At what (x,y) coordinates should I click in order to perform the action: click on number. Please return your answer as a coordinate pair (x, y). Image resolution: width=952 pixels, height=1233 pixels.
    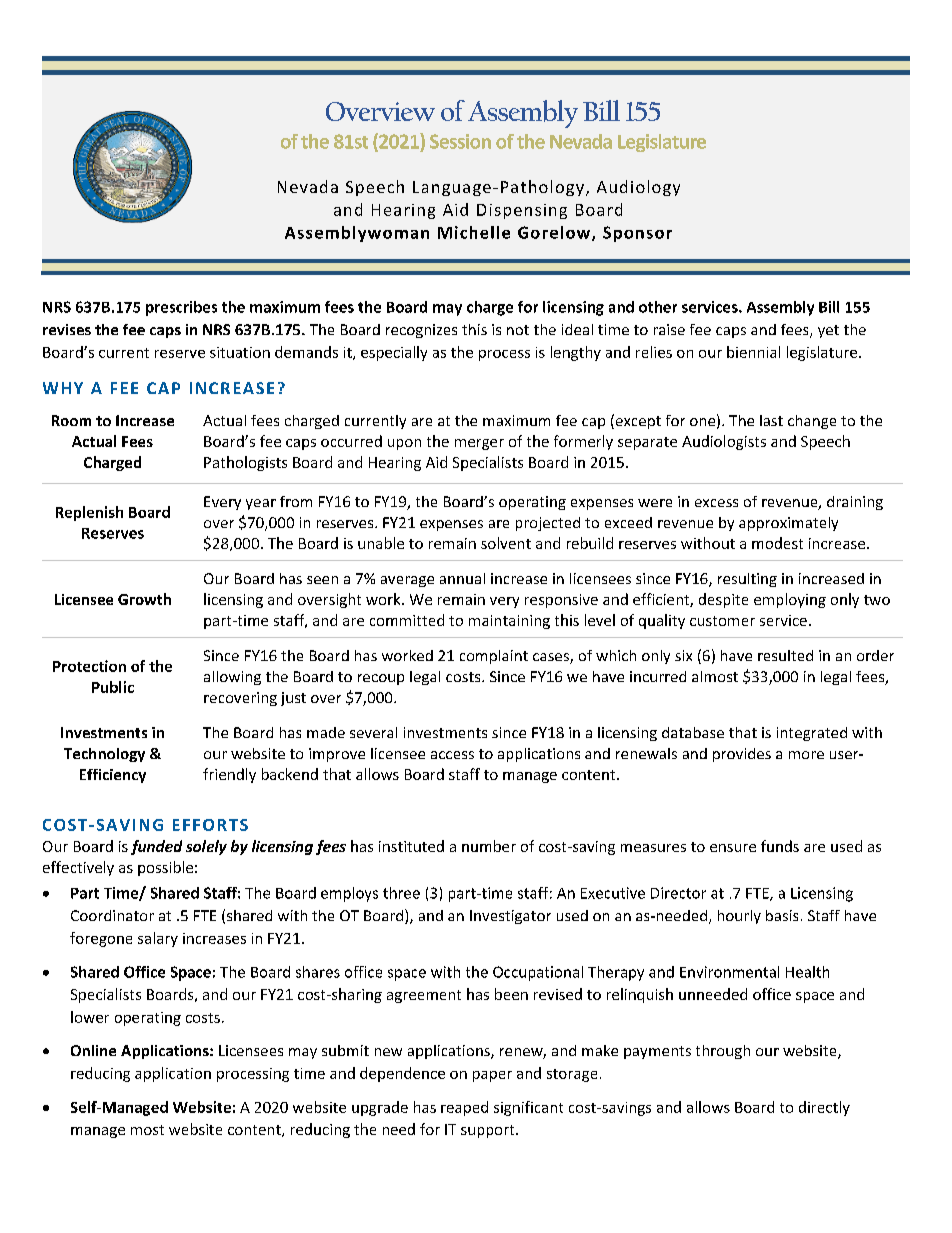
    Looking at the image, I should click on (489, 846).
